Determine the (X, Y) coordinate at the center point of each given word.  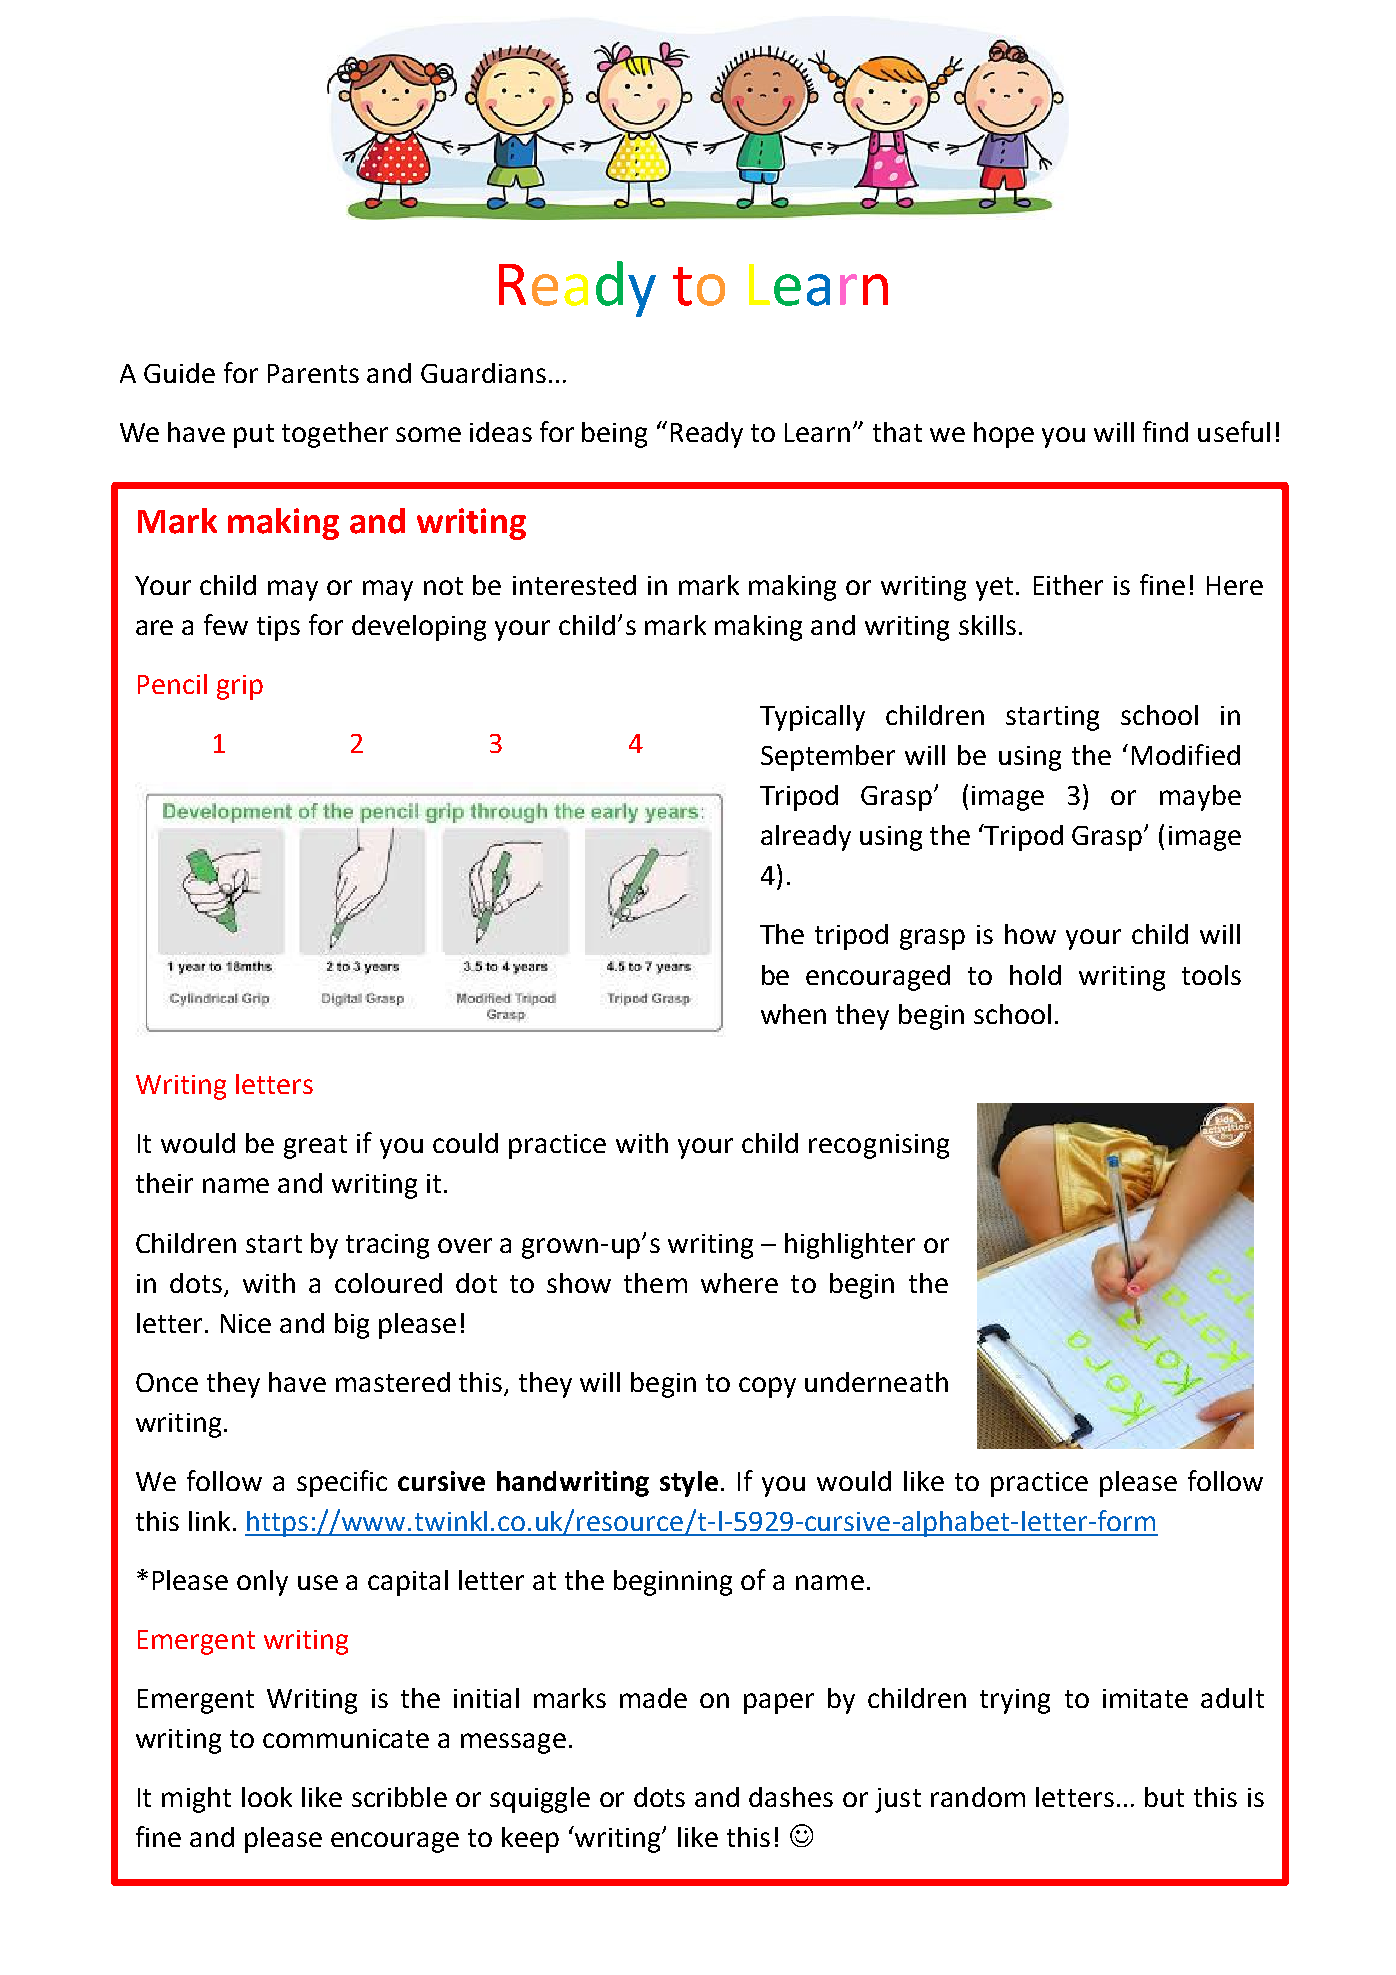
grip (240, 687)
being (614, 435)
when (793, 1014)
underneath (876, 1382)
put (254, 436)
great (315, 1147)
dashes (791, 1797)
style (689, 1484)
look (267, 1797)
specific (342, 1483)
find (1165, 431)
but (1164, 1797)
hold (1035, 975)
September (828, 758)
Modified (1186, 754)
